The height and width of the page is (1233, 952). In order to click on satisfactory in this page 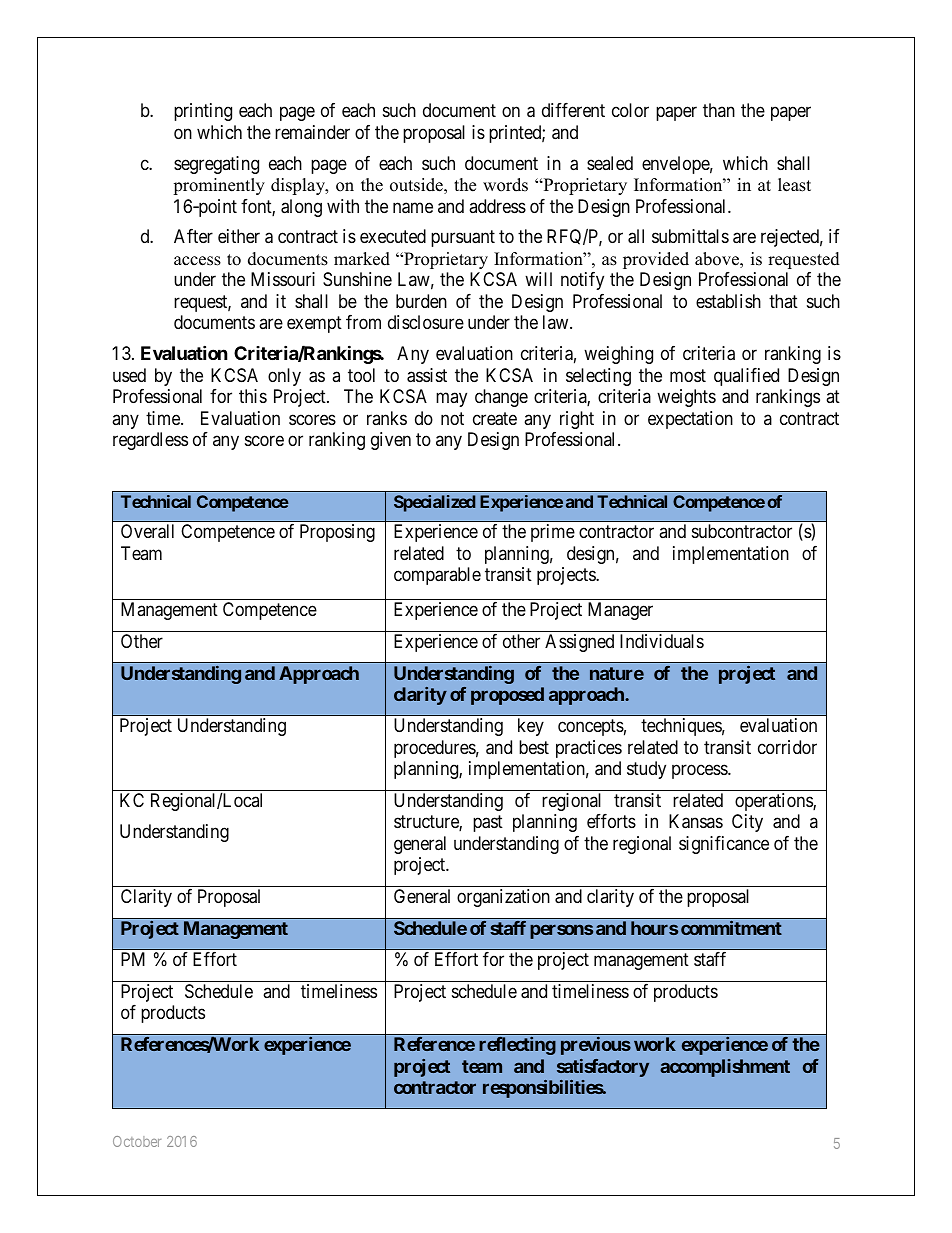, I will do `click(603, 1068)`.
